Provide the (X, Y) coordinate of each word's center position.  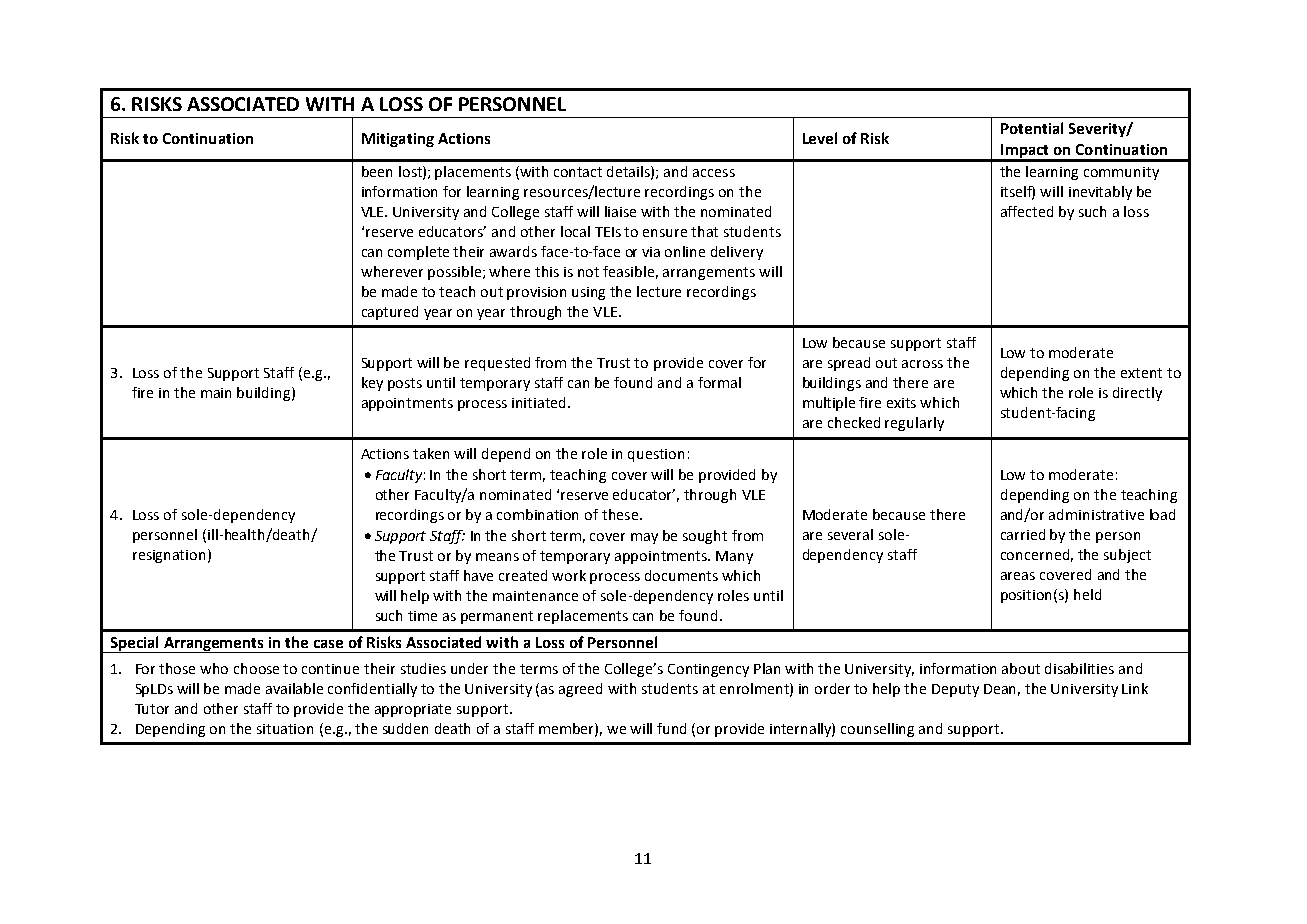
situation (285, 729)
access (714, 173)
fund (671, 728)
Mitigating (398, 140)
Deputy (955, 690)
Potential (1032, 128)
